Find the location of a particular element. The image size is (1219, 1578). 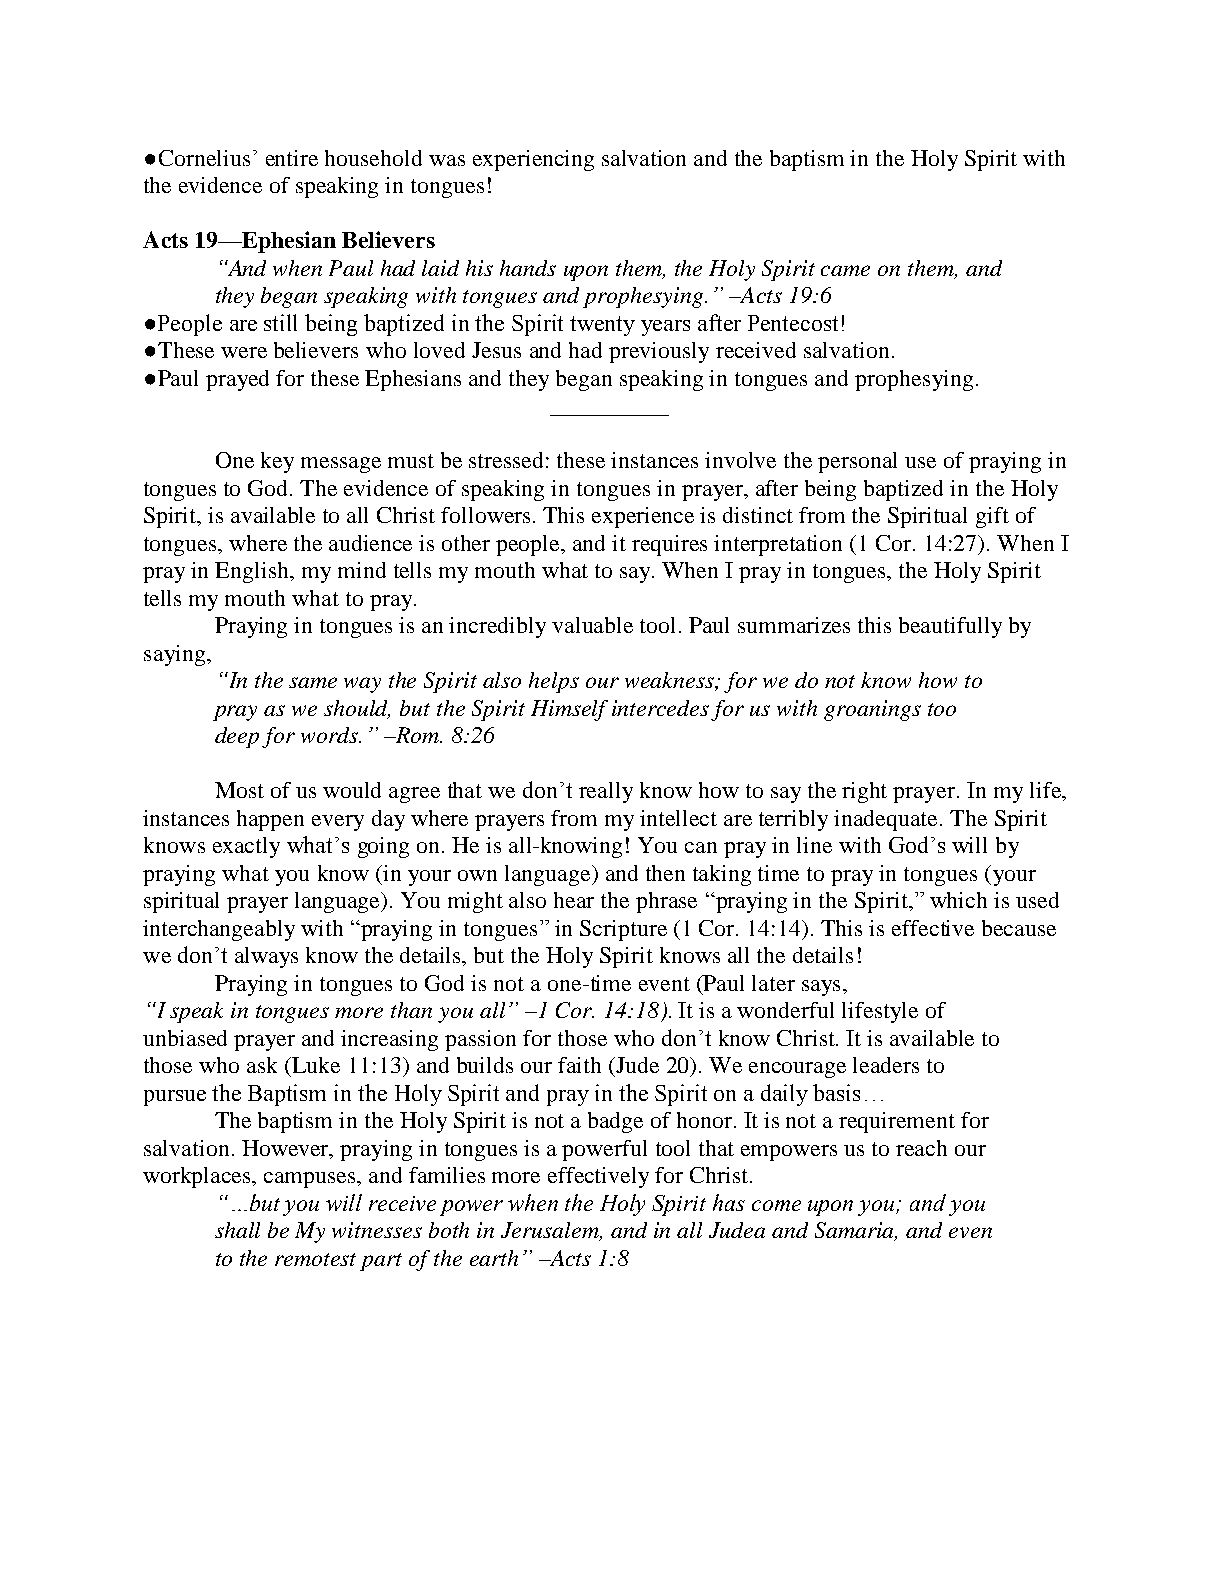

same is located at coordinates (313, 682).
